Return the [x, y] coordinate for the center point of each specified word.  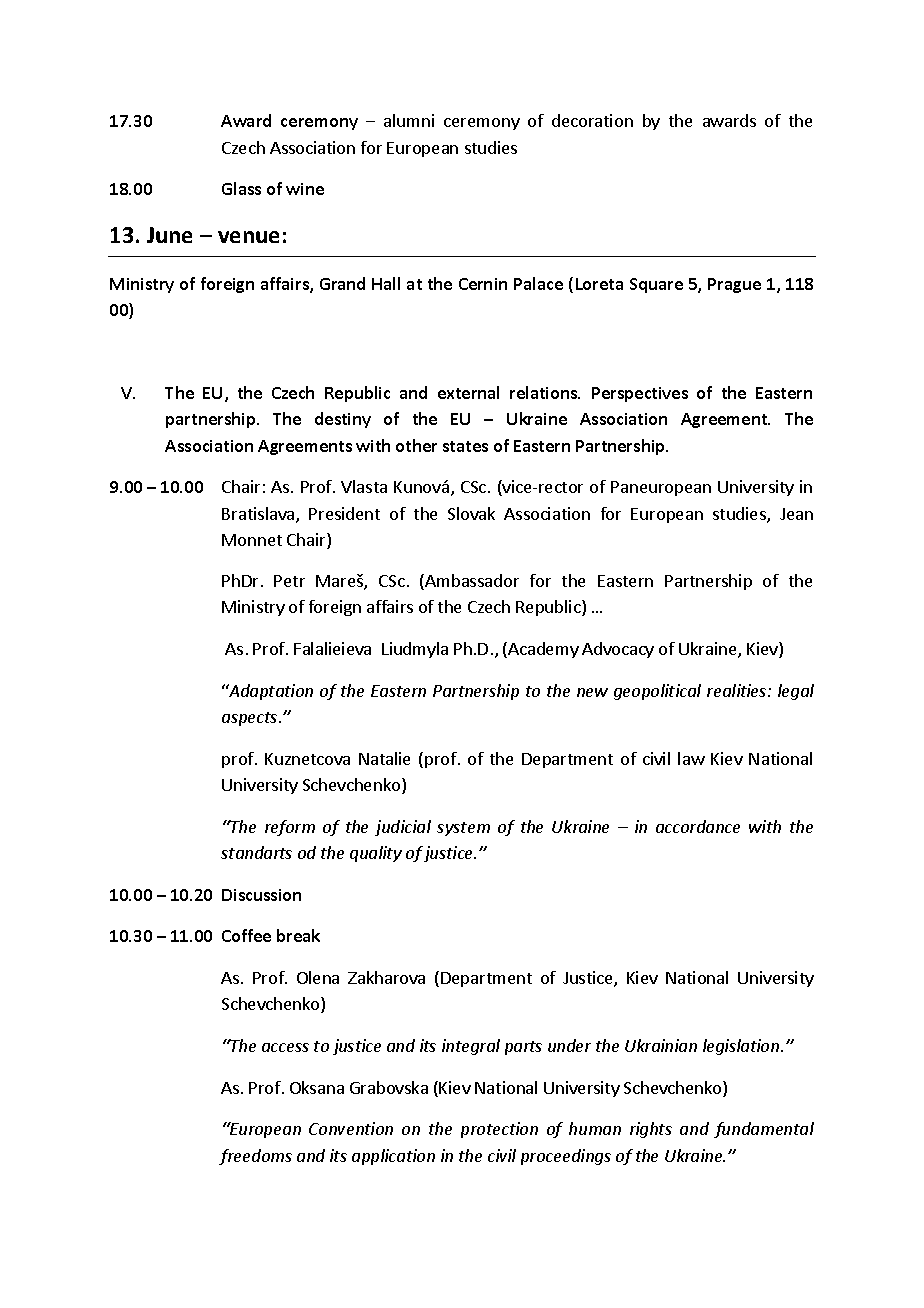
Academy [542, 650]
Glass [241, 188]
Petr [289, 581]
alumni [409, 120]
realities [738, 690]
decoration [592, 120]
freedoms [255, 1157]
